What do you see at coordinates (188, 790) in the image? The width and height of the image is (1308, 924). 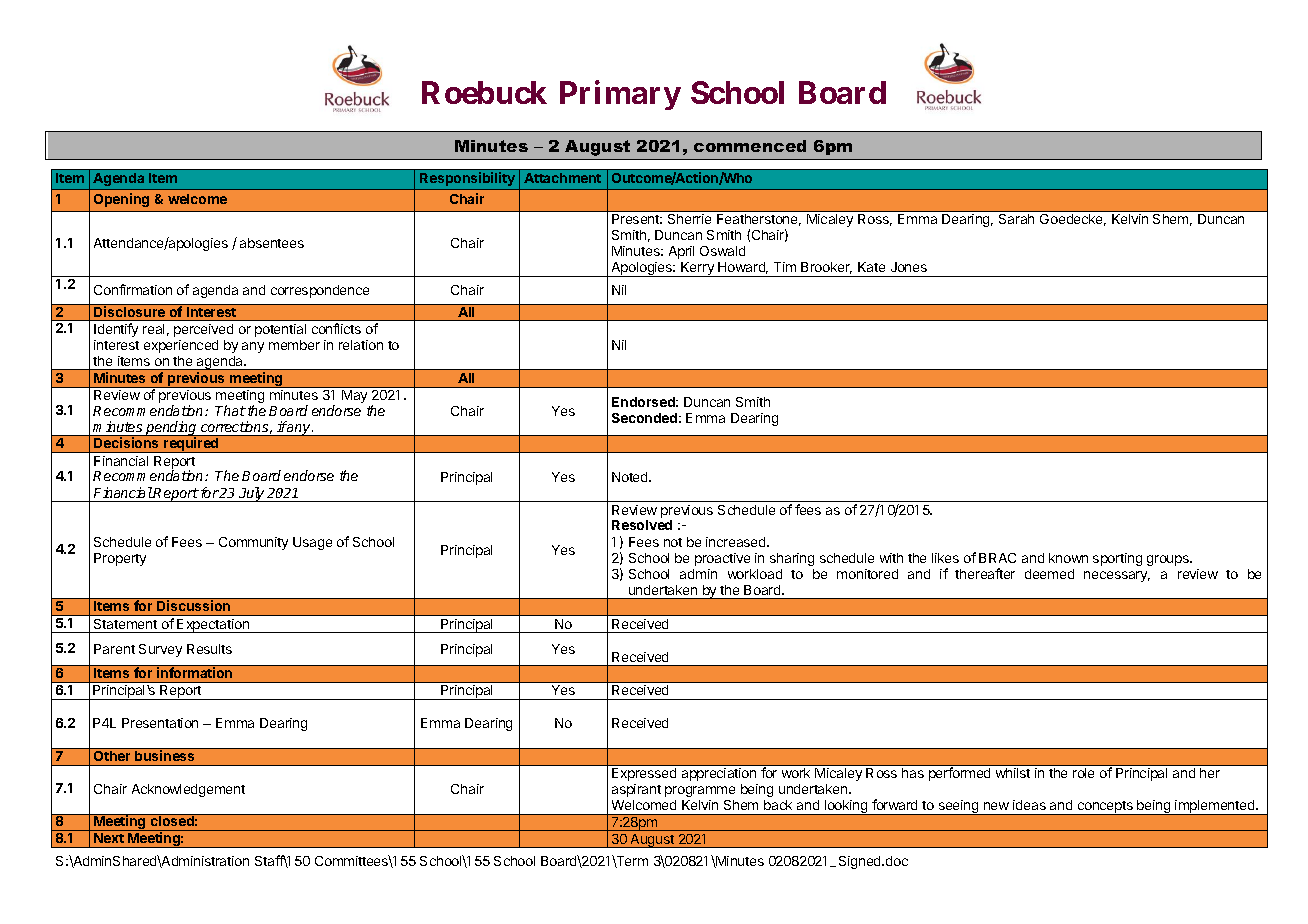 I see `Acknowledgement` at bounding box center [188, 790].
